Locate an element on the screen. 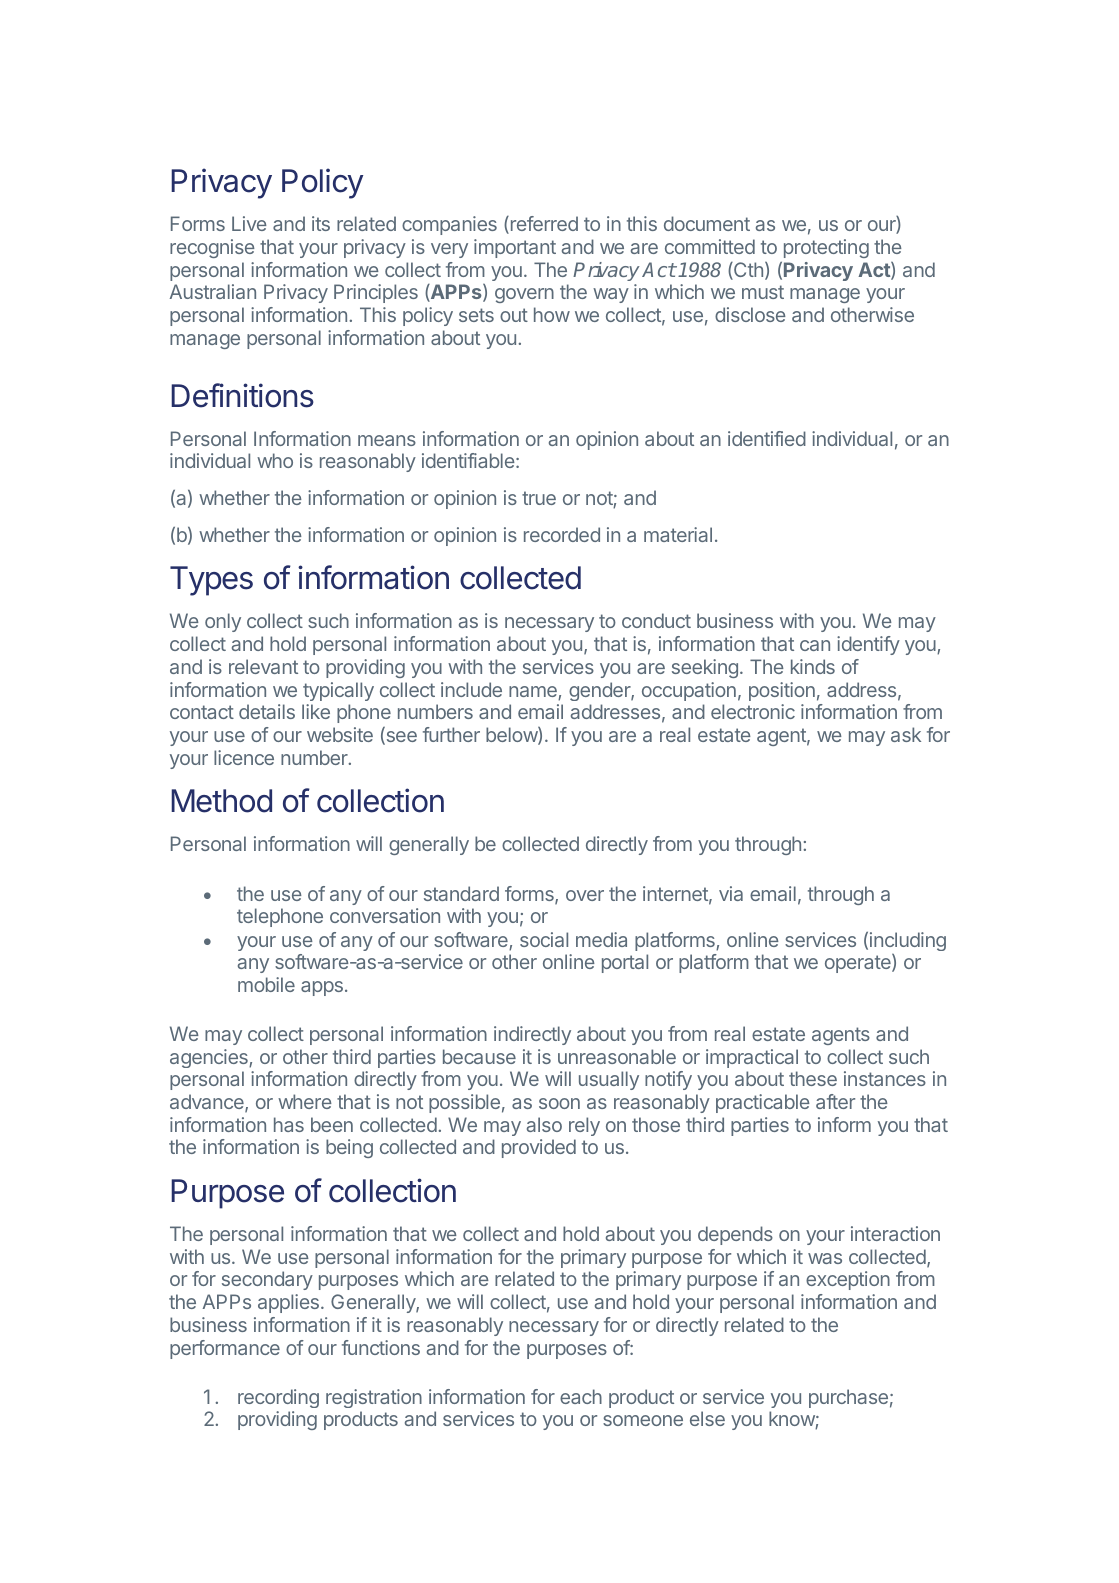 The height and width of the screenshot is (1583, 1119). each is located at coordinates (581, 1396).
